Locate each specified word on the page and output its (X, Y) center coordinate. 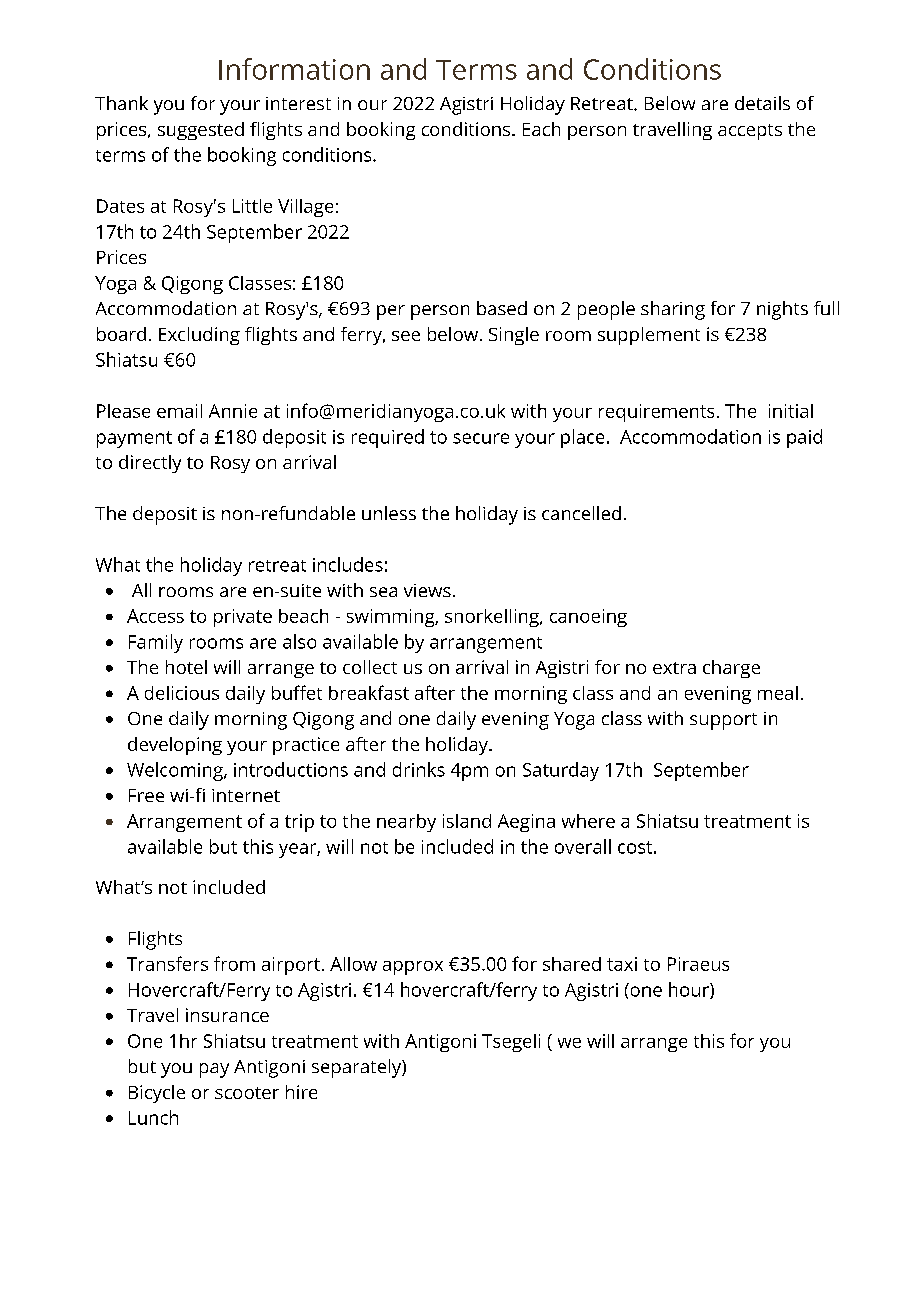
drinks (419, 769)
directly (150, 464)
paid (804, 438)
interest (298, 103)
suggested (201, 131)
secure (481, 438)
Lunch (153, 1117)
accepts (750, 132)
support (723, 721)
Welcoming (176, 771)
